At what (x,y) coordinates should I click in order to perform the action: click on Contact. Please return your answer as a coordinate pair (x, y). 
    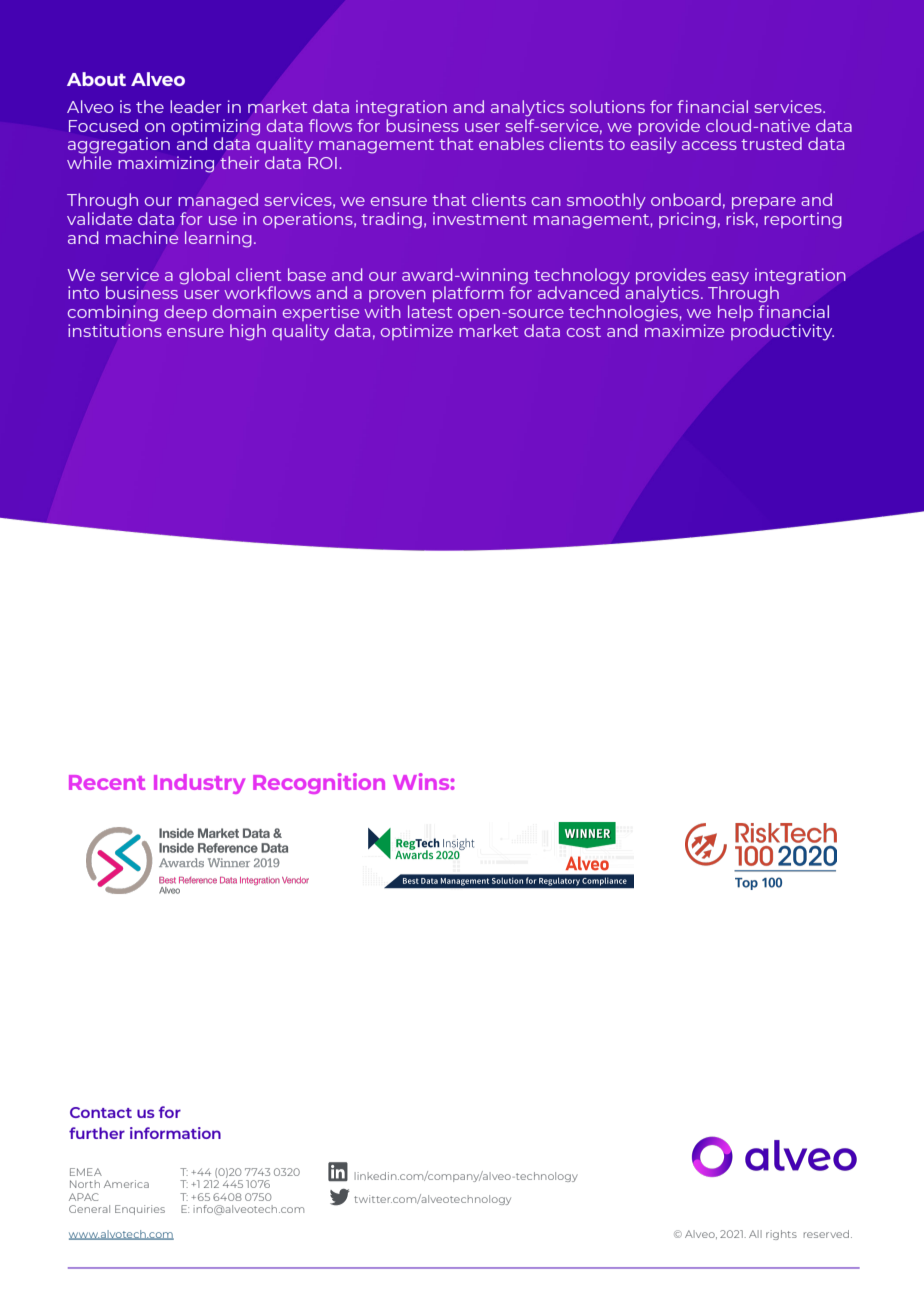
    Looking at the image, I should click on (101, 1112).
